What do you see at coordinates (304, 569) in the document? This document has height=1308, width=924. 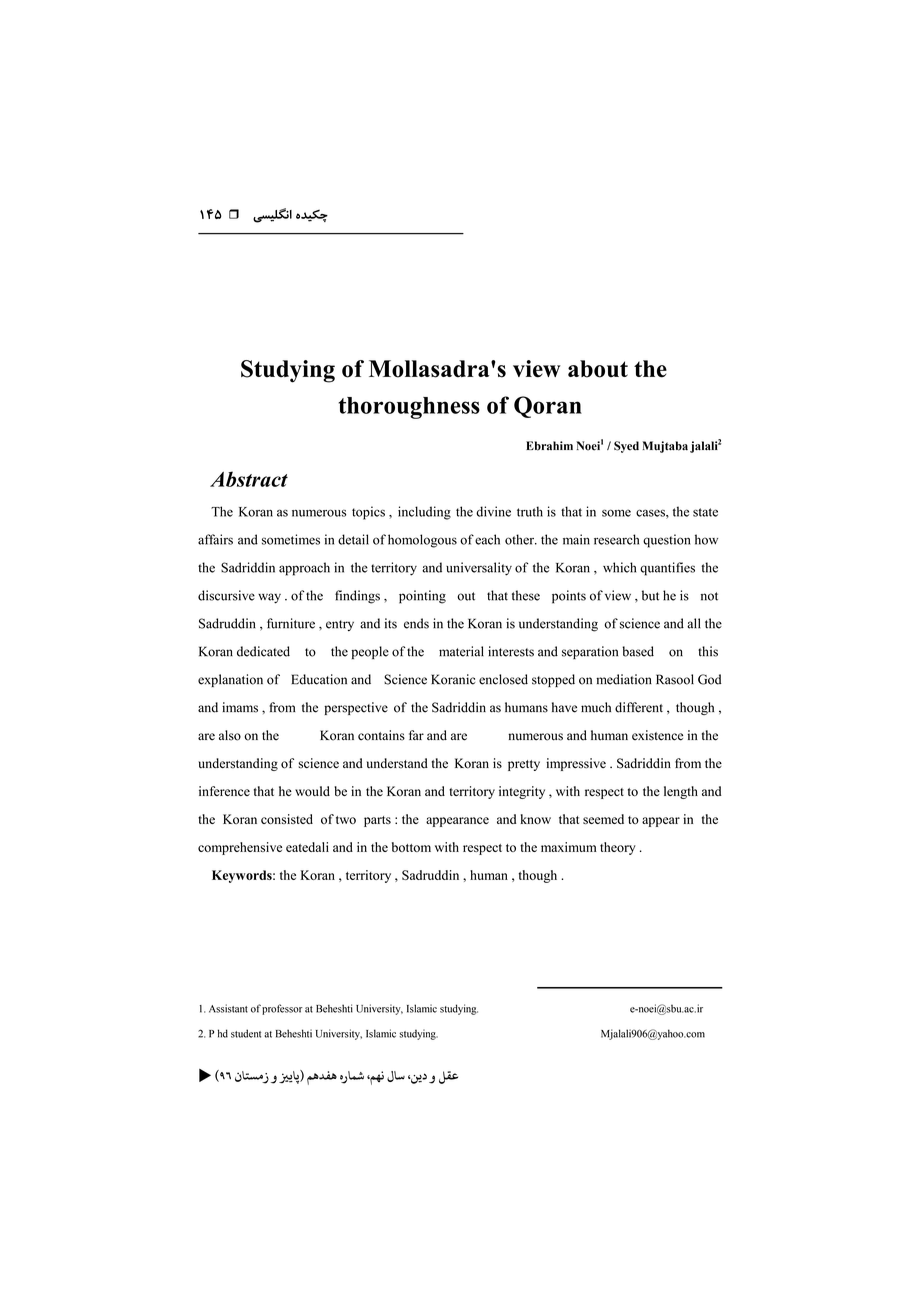 I see `approach` at bounding box center [304, 569].
